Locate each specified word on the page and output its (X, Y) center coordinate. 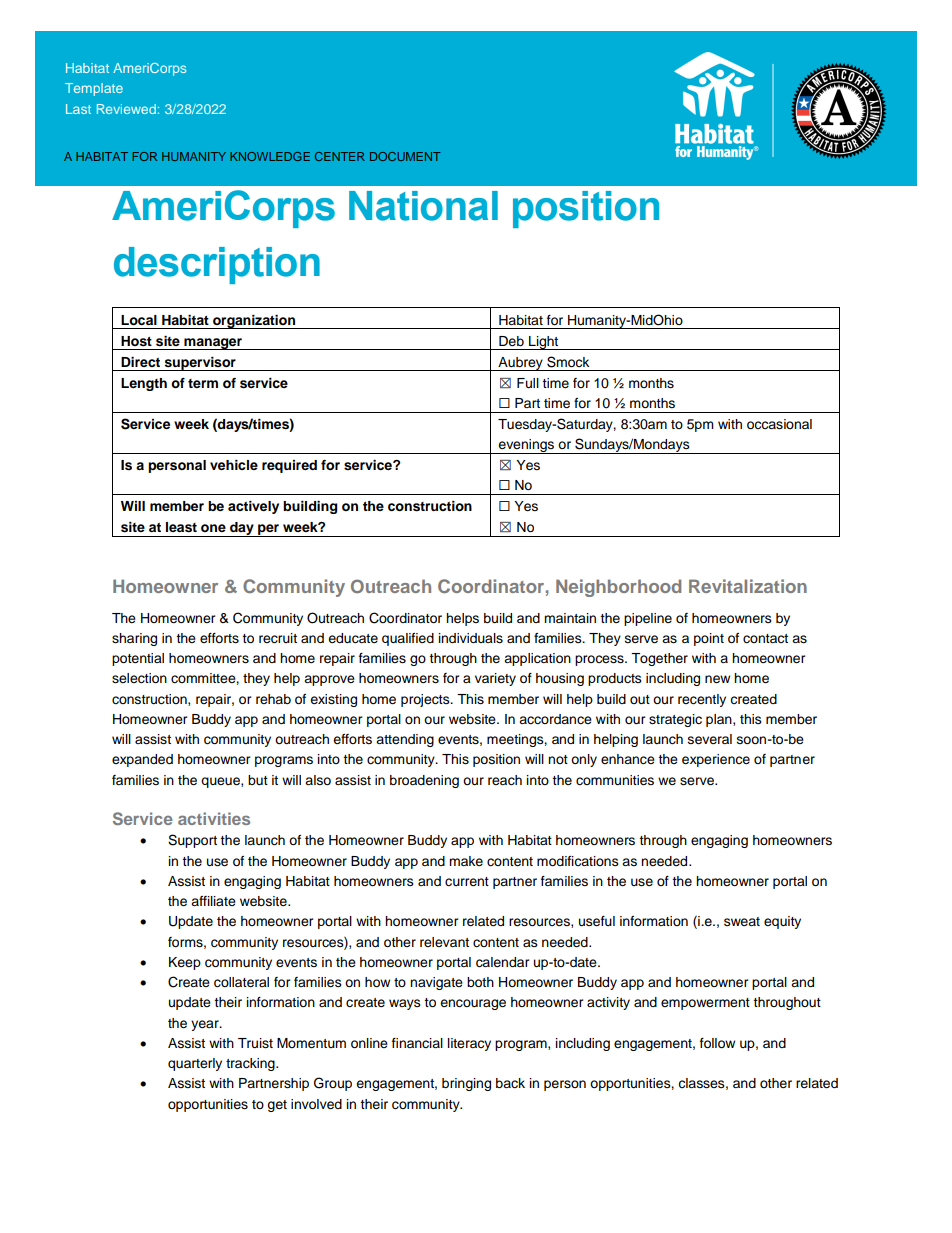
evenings (527, 446)
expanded (142, 760)
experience (716, 760)
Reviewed (126, 109)
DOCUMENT (405, 156)
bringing (466, 1084)
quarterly (195, 1064)
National (423, 206)
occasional (779, 424)
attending (405, 740)
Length (144, 384)
